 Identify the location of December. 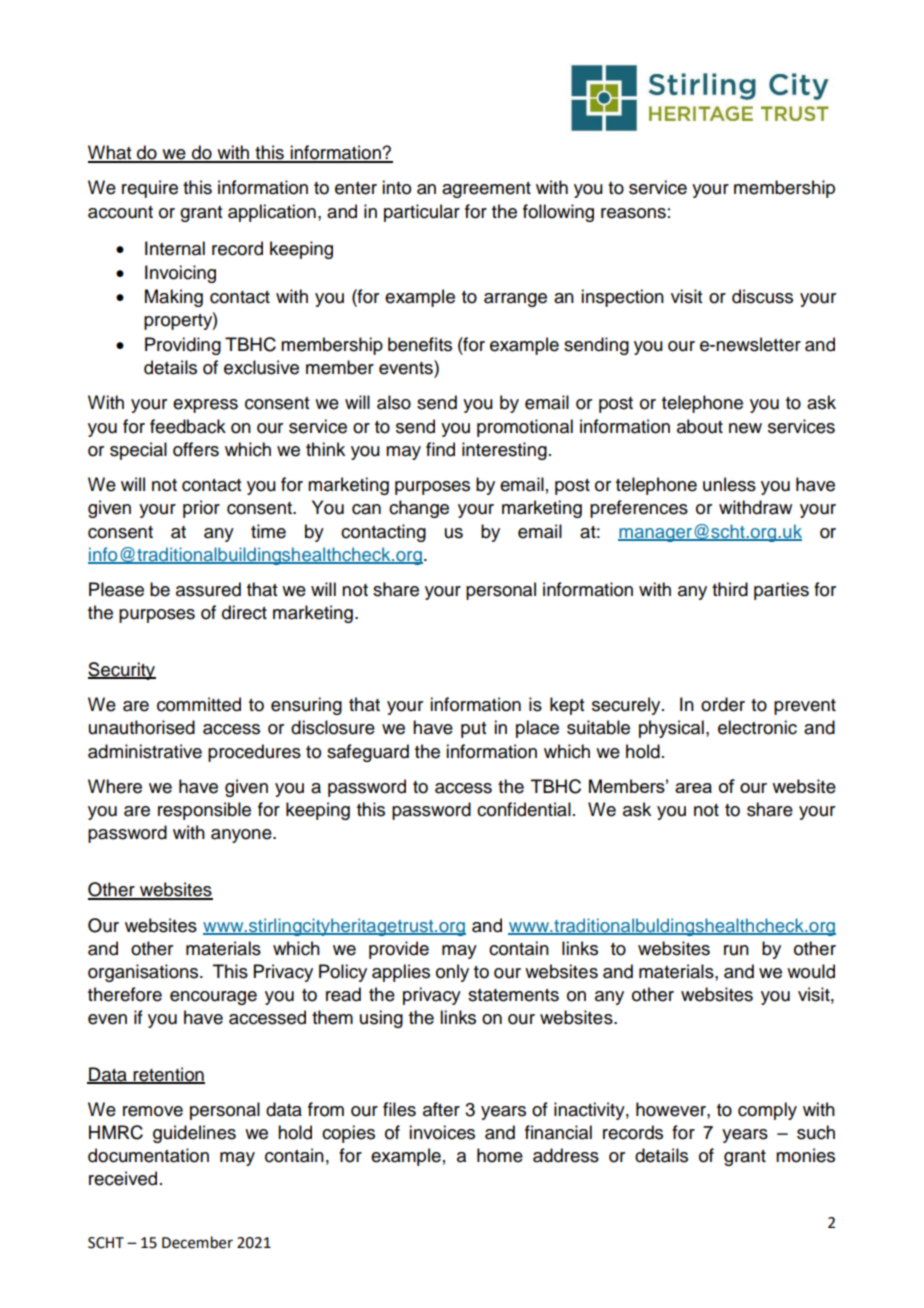
(197, 1242).
